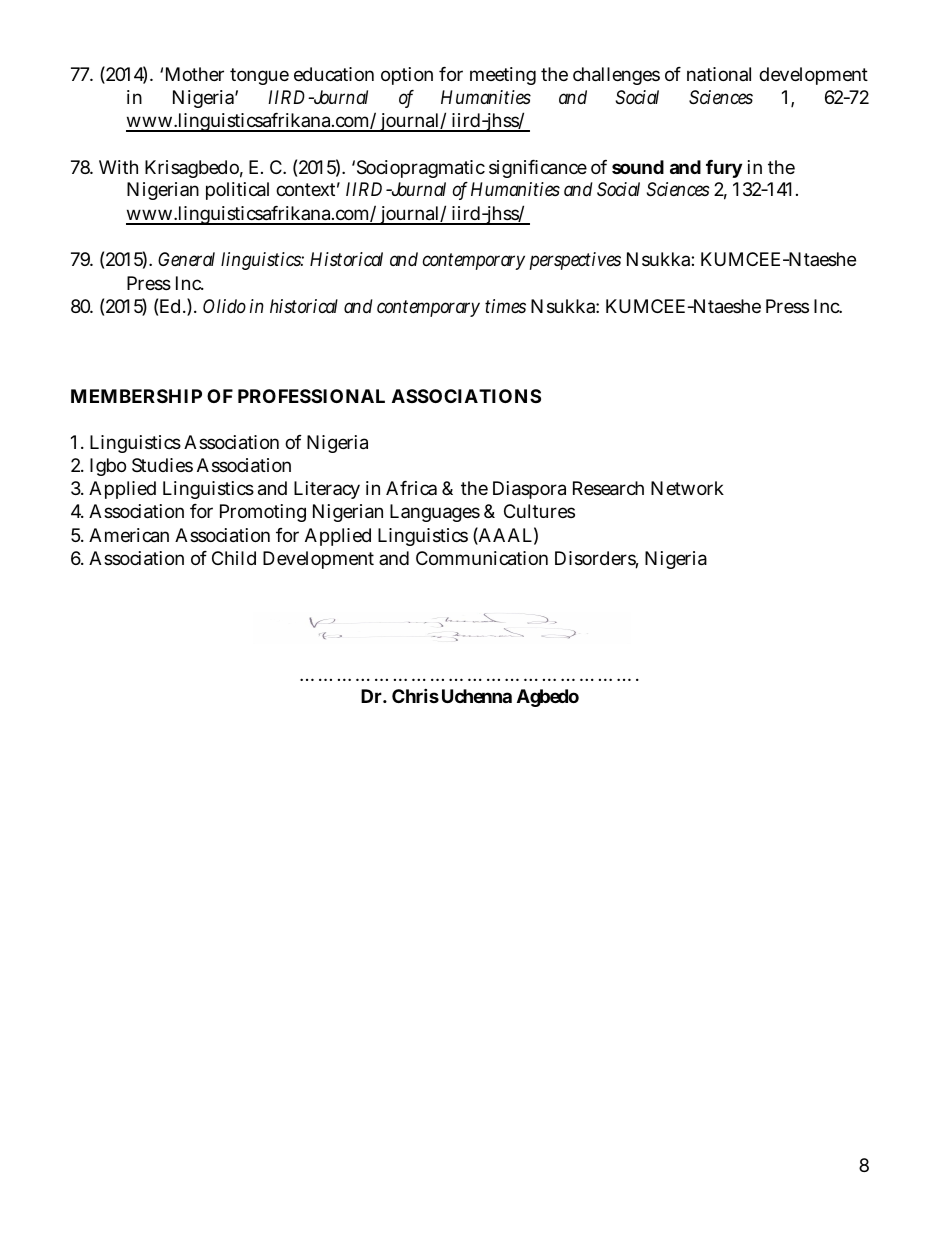 This screenshot has height=1233, width=952. I want to click on MEMBERSHIP, so click(136, 396).
